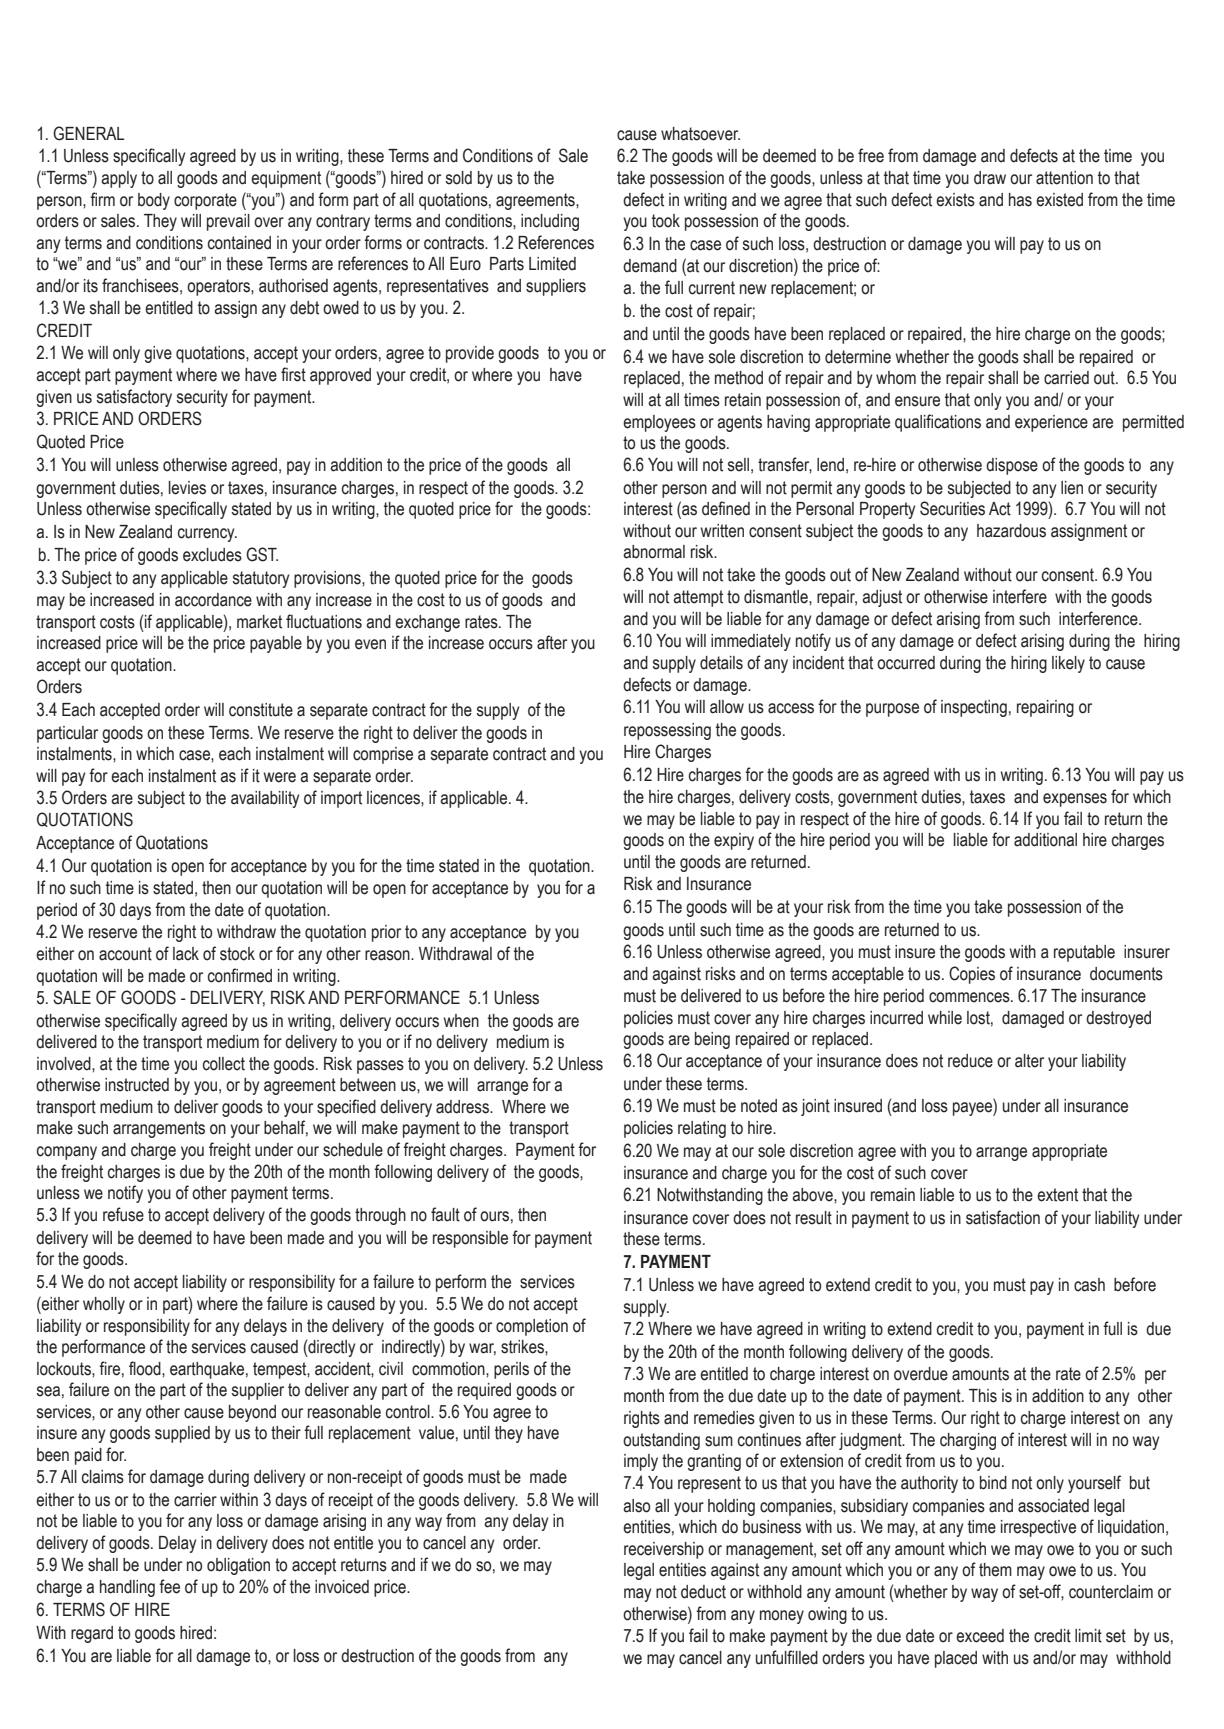 The height and width of the screenshot is (1729, 1224). Describe the element at coordinates (154, 201) in the screenshot. I see `body` at that location.
